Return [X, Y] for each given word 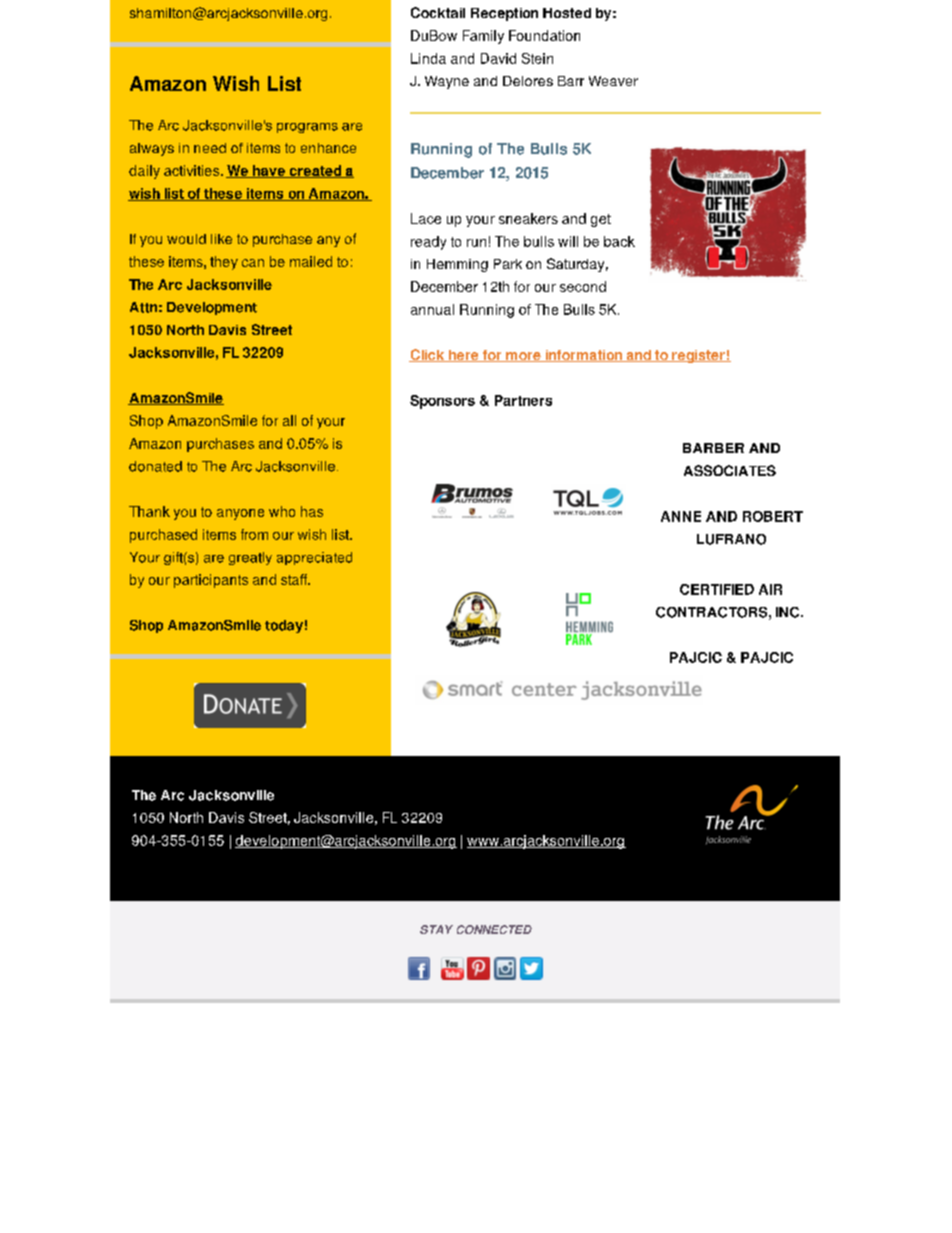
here [464, 356]
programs [307, 128]
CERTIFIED [717, 589]
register [698, 356]
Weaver [613, 81]
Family [483, 37]
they [224, 263]
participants [211, 581]
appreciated [314, 558]
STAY [436, 929]
